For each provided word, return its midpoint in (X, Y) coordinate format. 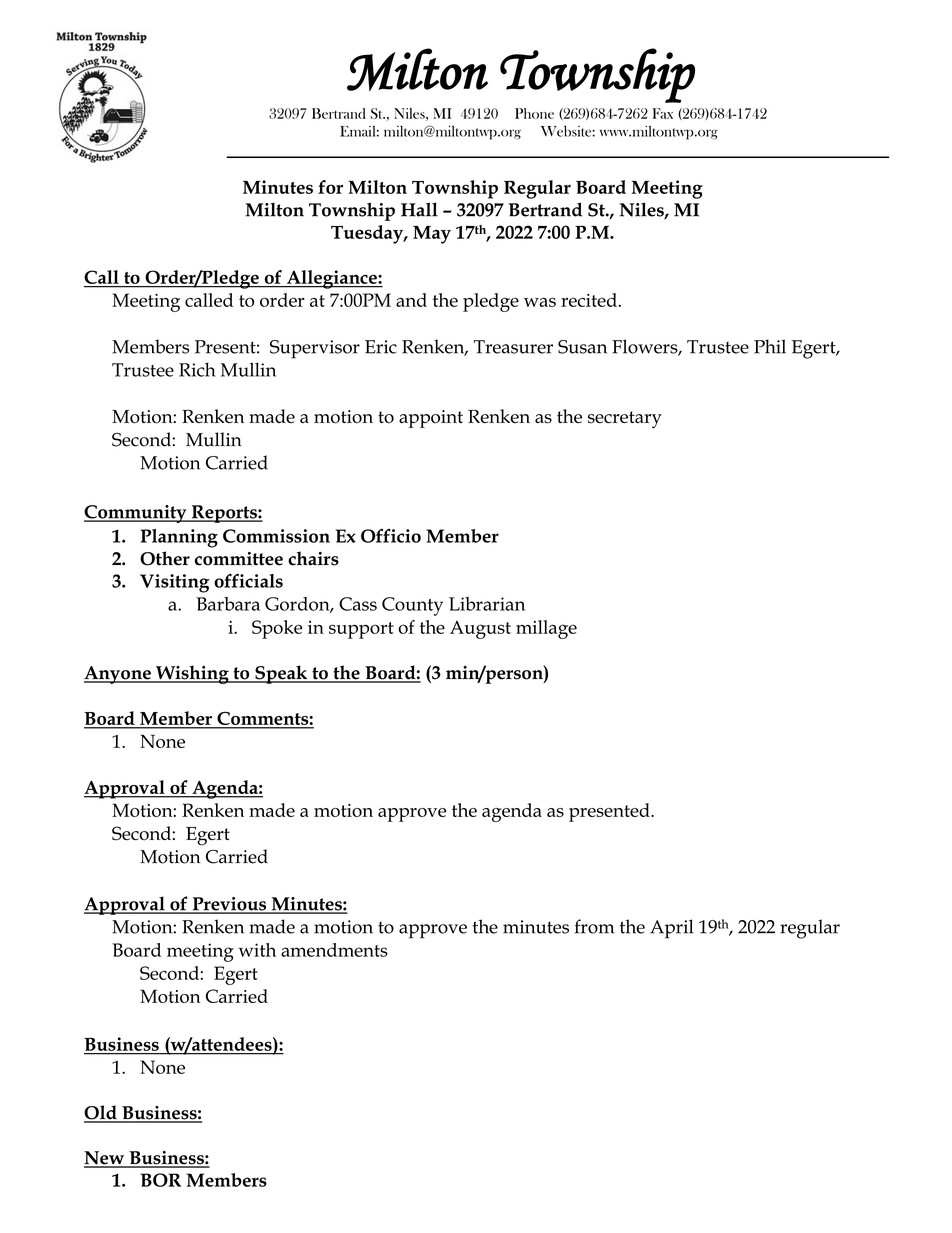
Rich (197, 369)
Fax (662, 113)
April (671, 929)
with (257, 950)
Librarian (487, 604)
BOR (160, 1180)
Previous (229, 905)
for (330, 187)
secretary (625, 419)
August (480, 630)
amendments (334, 950)
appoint (431, 419)
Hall (419, 209)
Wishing (192, 674)
